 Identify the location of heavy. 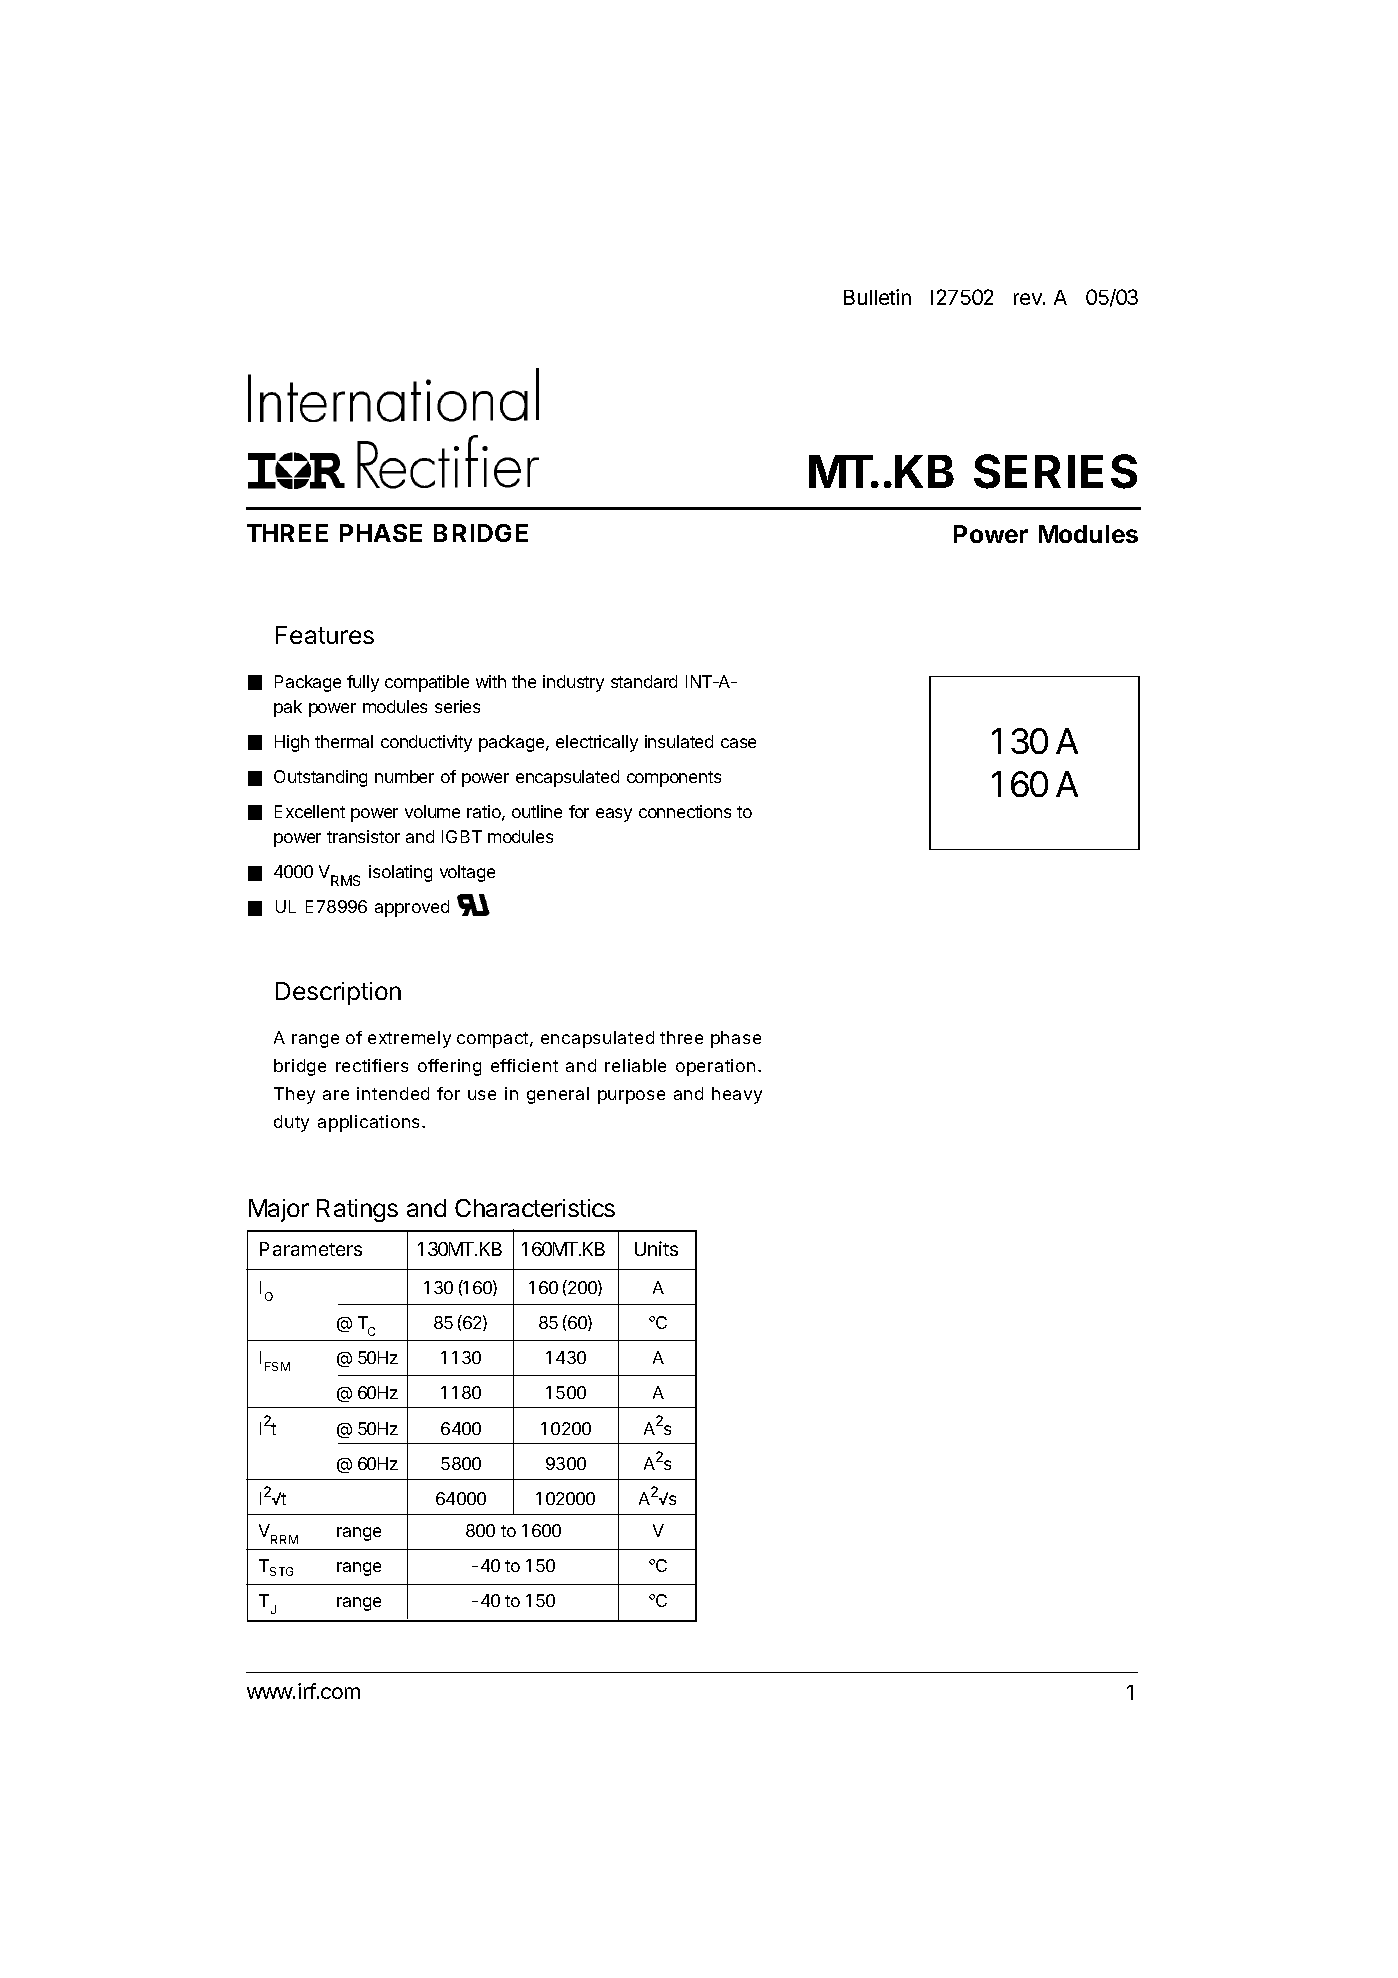
(737, 1095).
